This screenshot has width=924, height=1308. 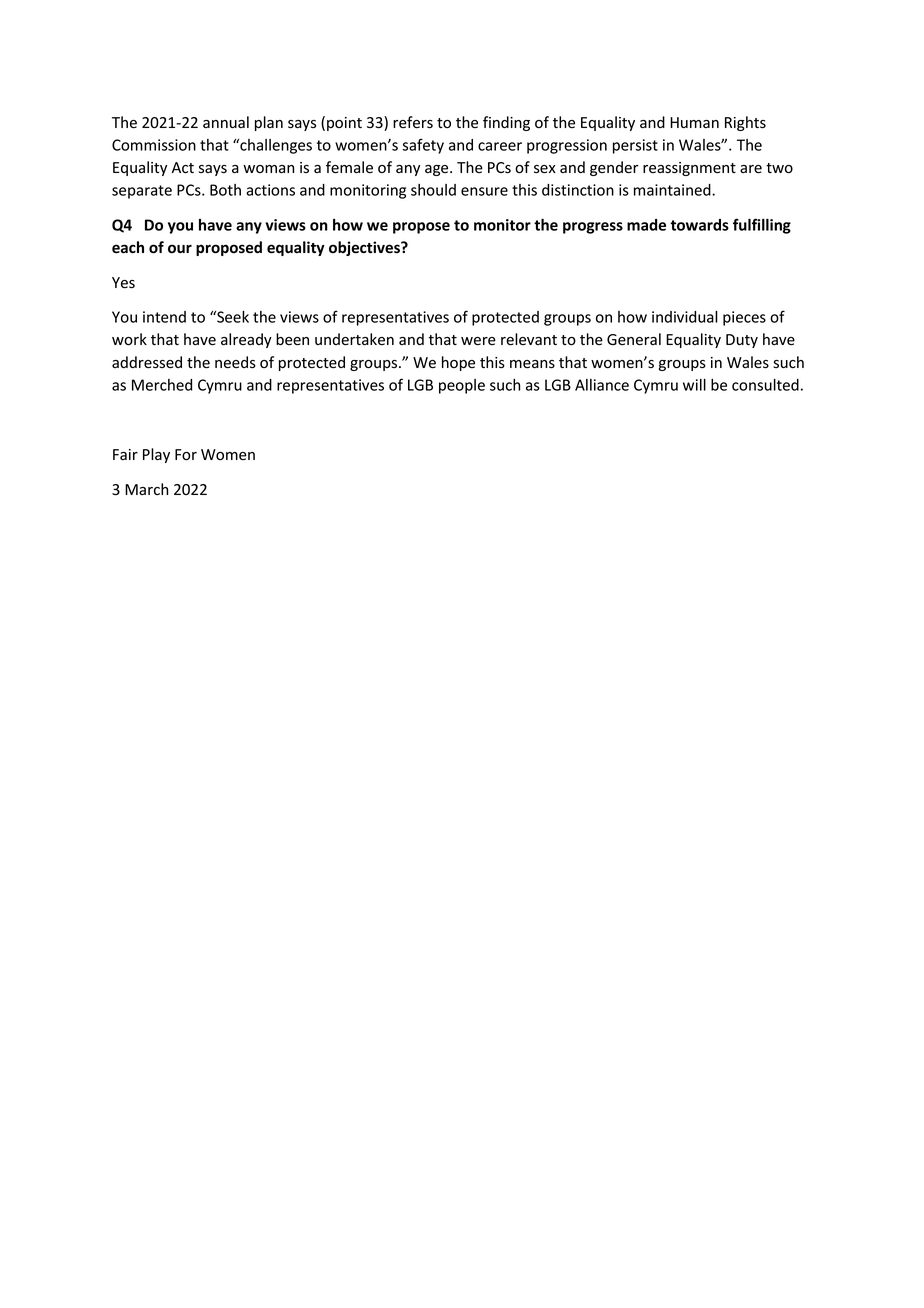 What do you see at coordinates (484, 191) in the screenshot?
I see `ensure` at bounding box center [484, 191].
